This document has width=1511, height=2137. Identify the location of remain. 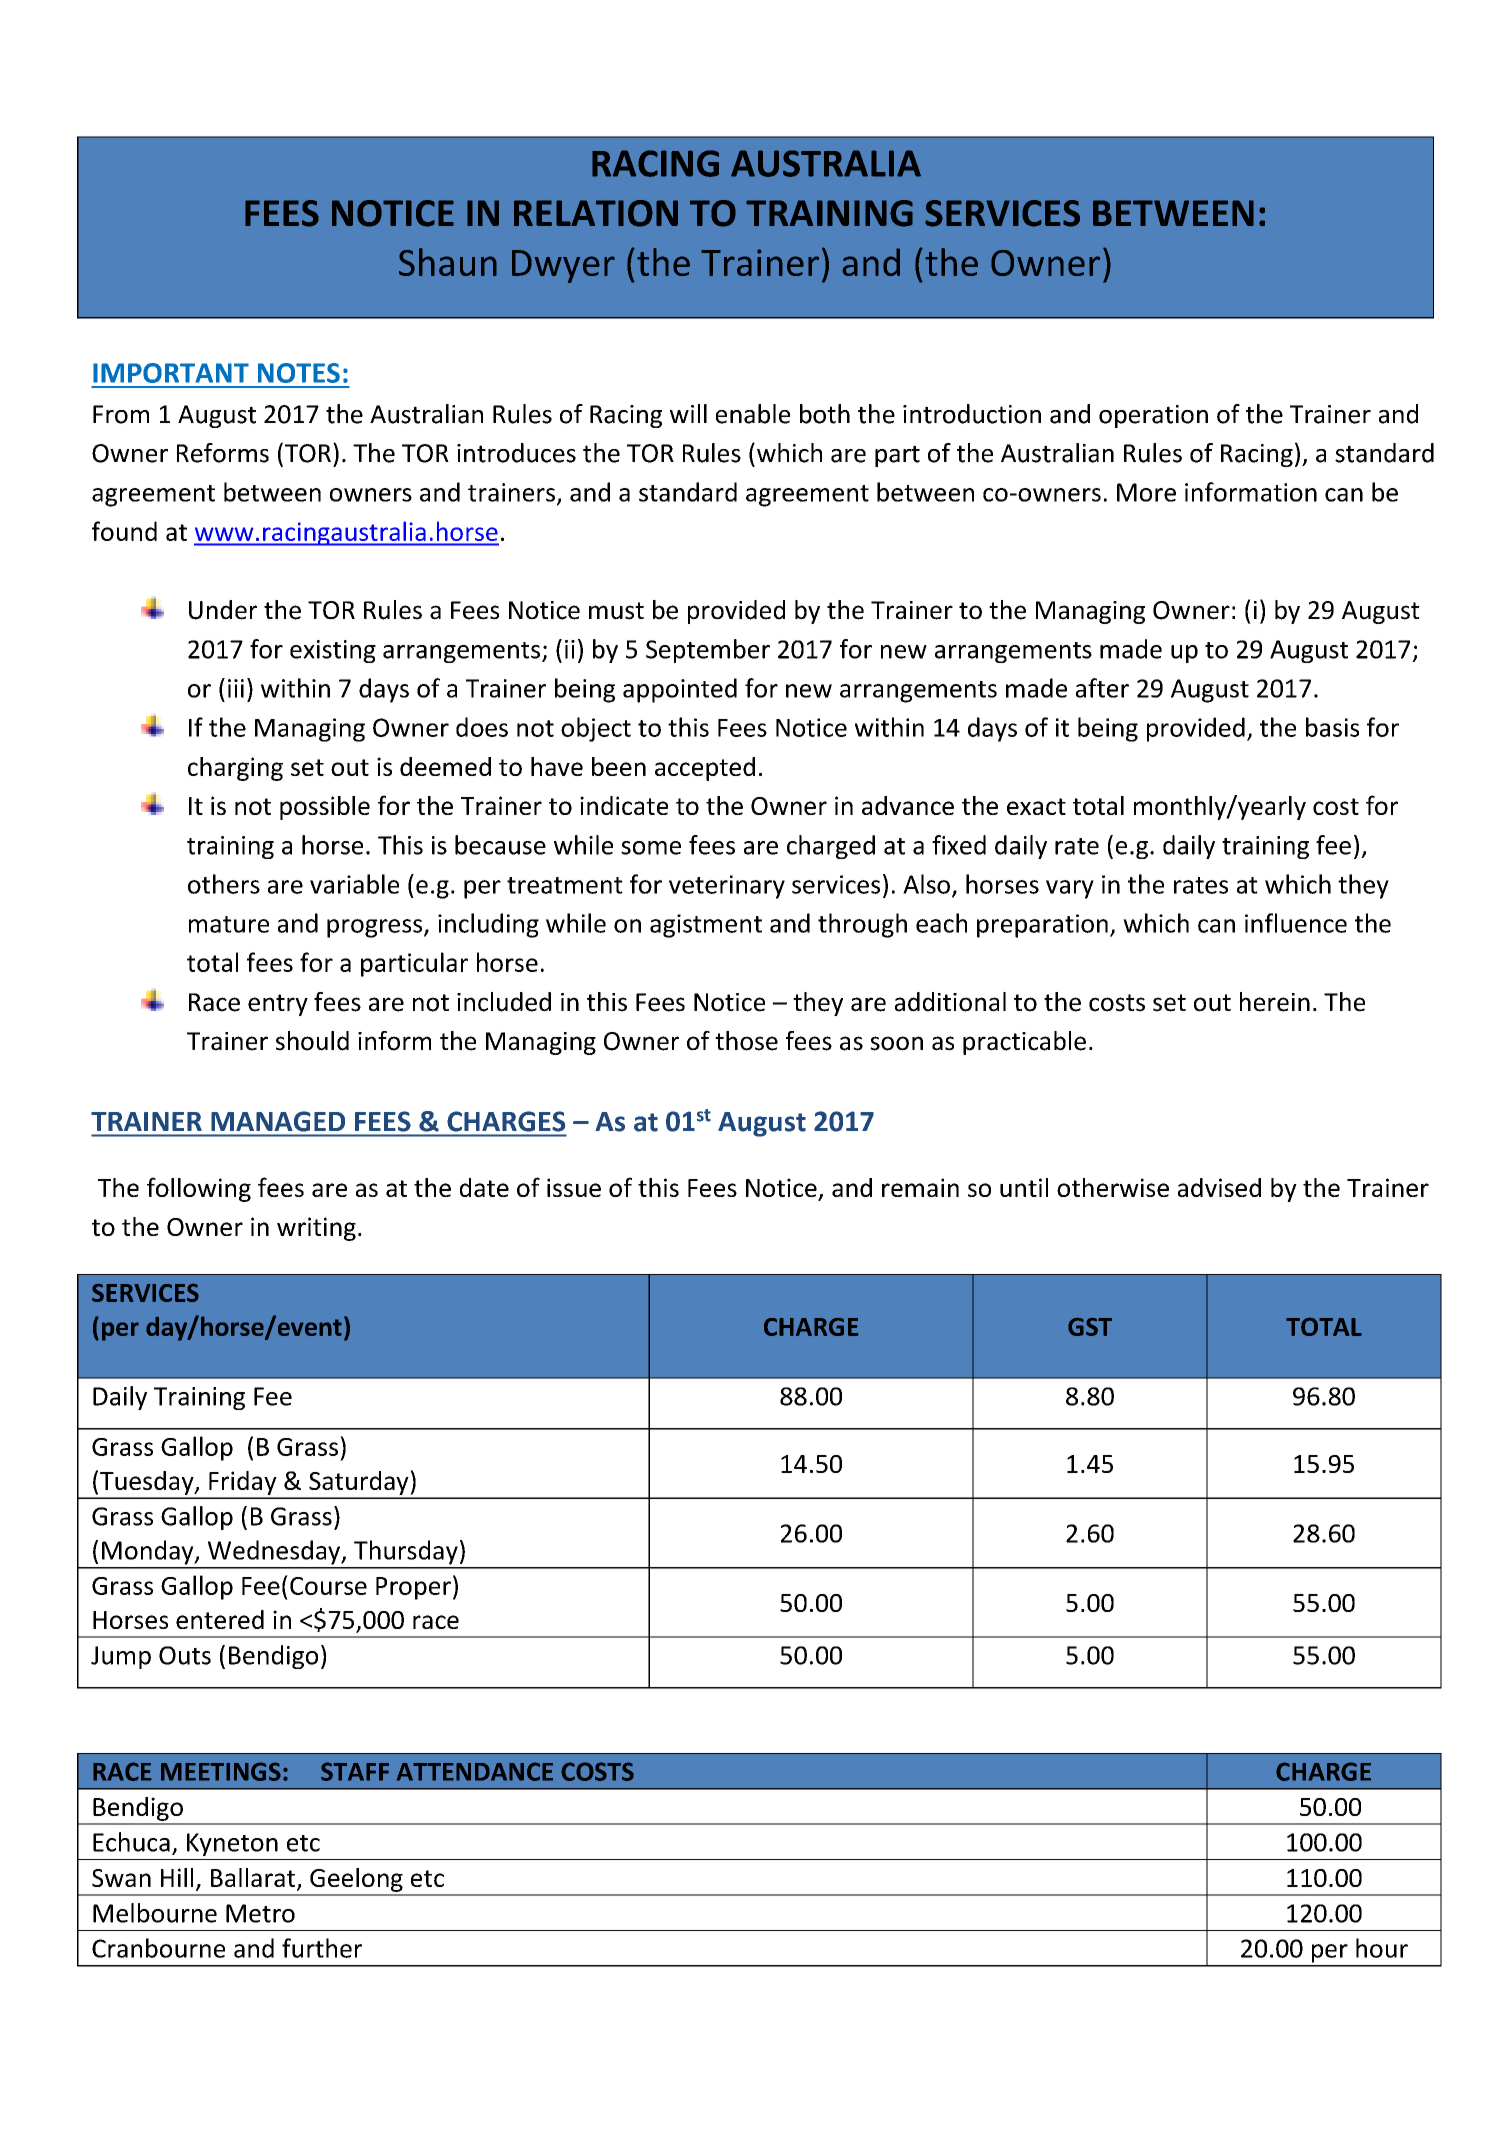
(920, 1187).
